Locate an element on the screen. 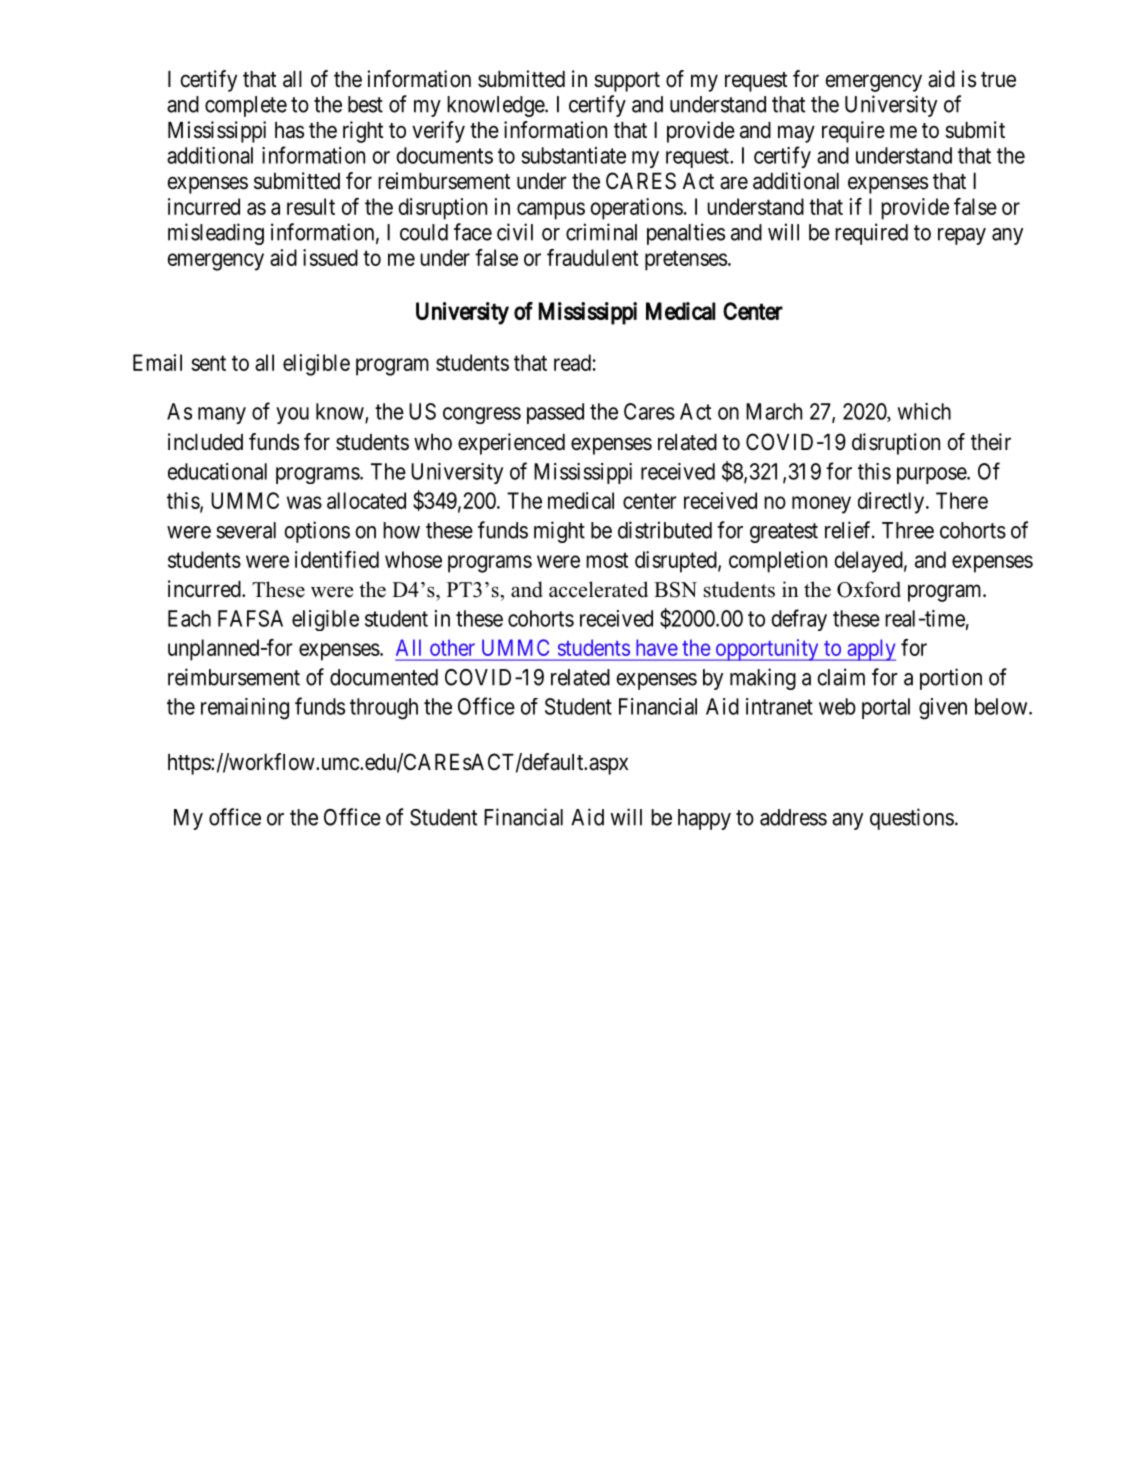 The image size is (1134, 1468). read is located at coordinates (572, 362).
